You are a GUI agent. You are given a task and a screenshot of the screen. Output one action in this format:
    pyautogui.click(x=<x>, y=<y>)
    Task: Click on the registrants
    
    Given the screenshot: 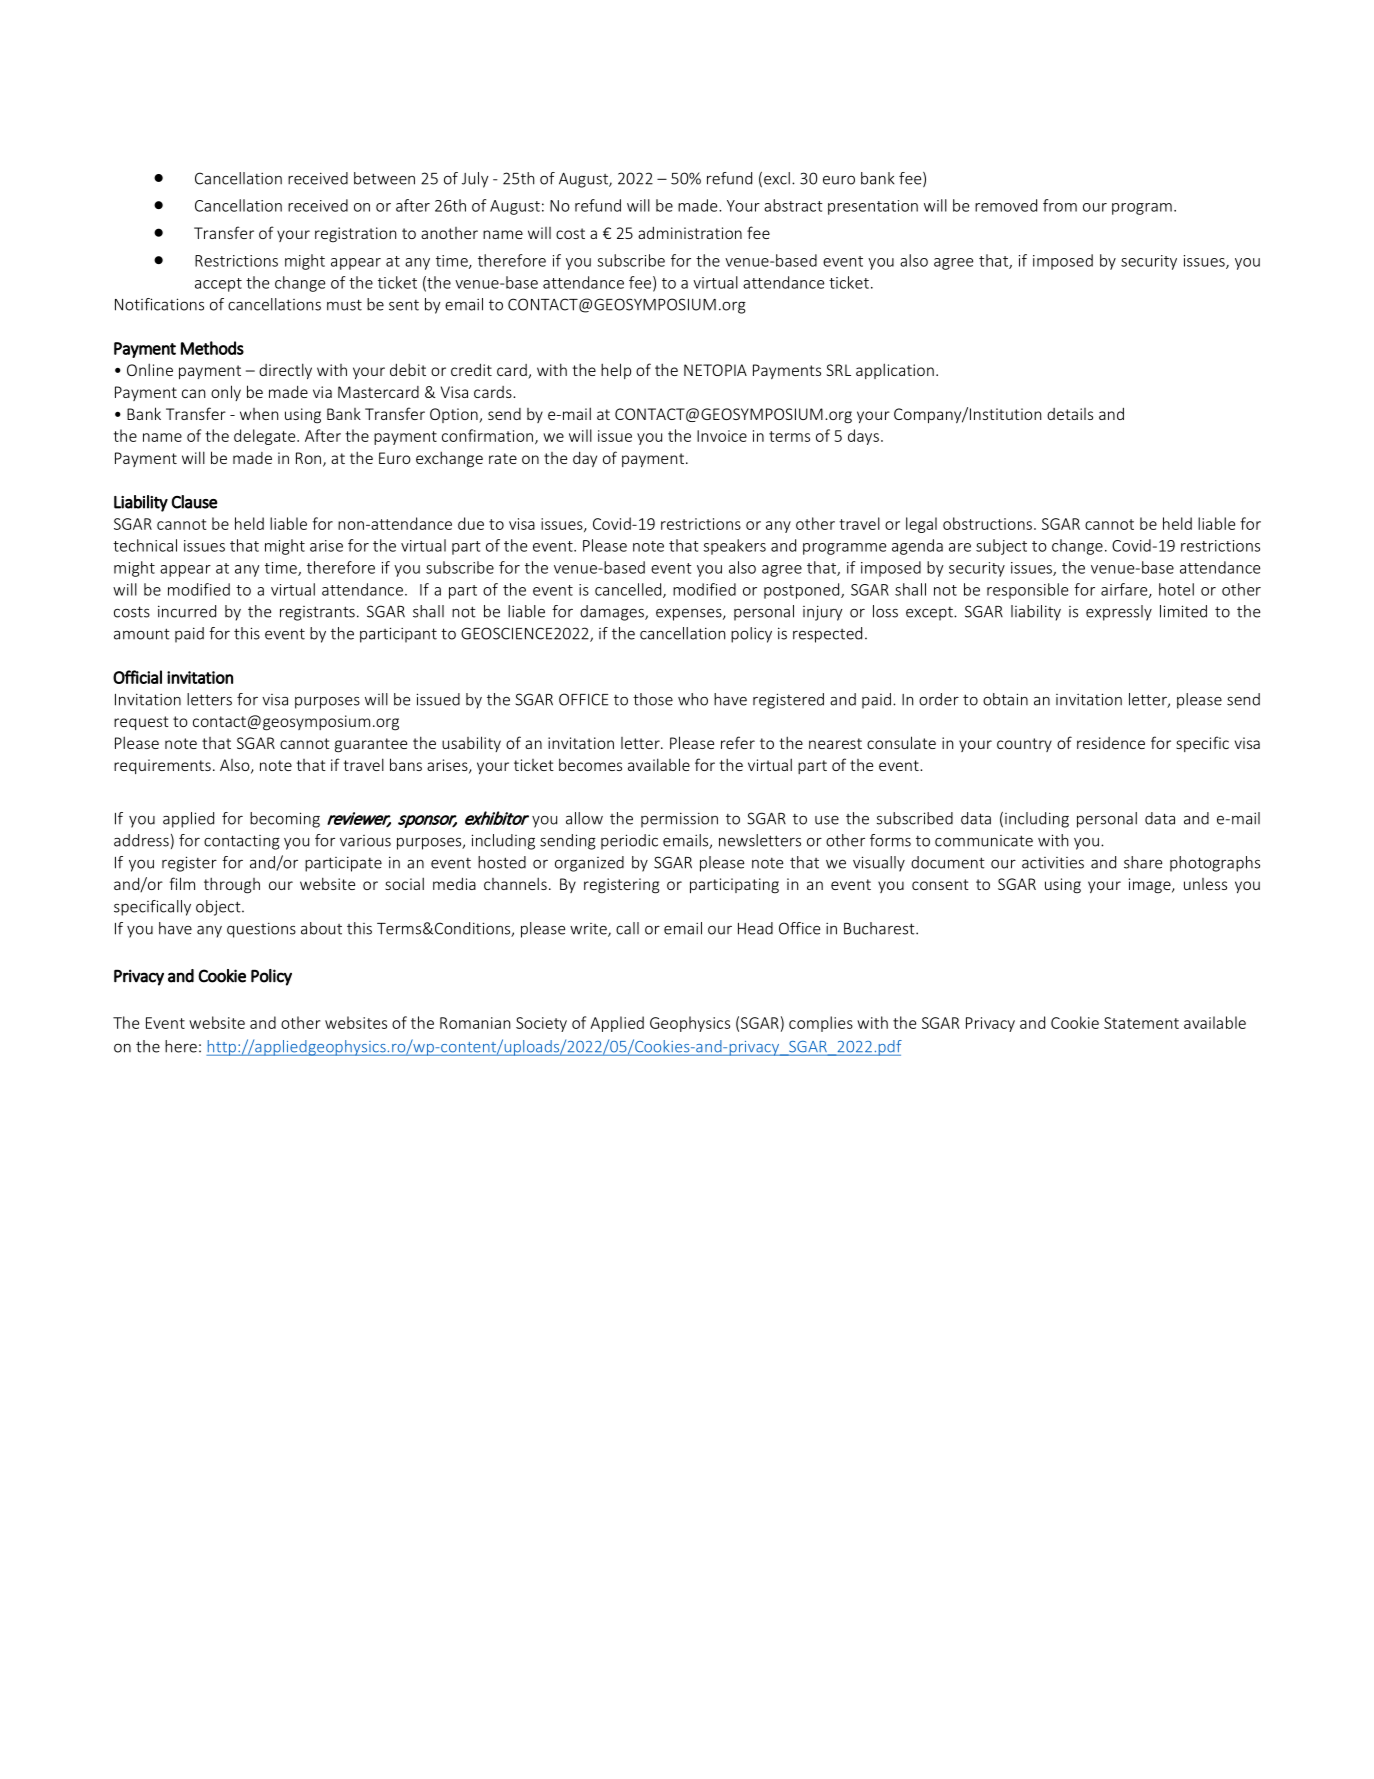 What is the action you would take?
    pyautogui.click(x=317, y=613)
